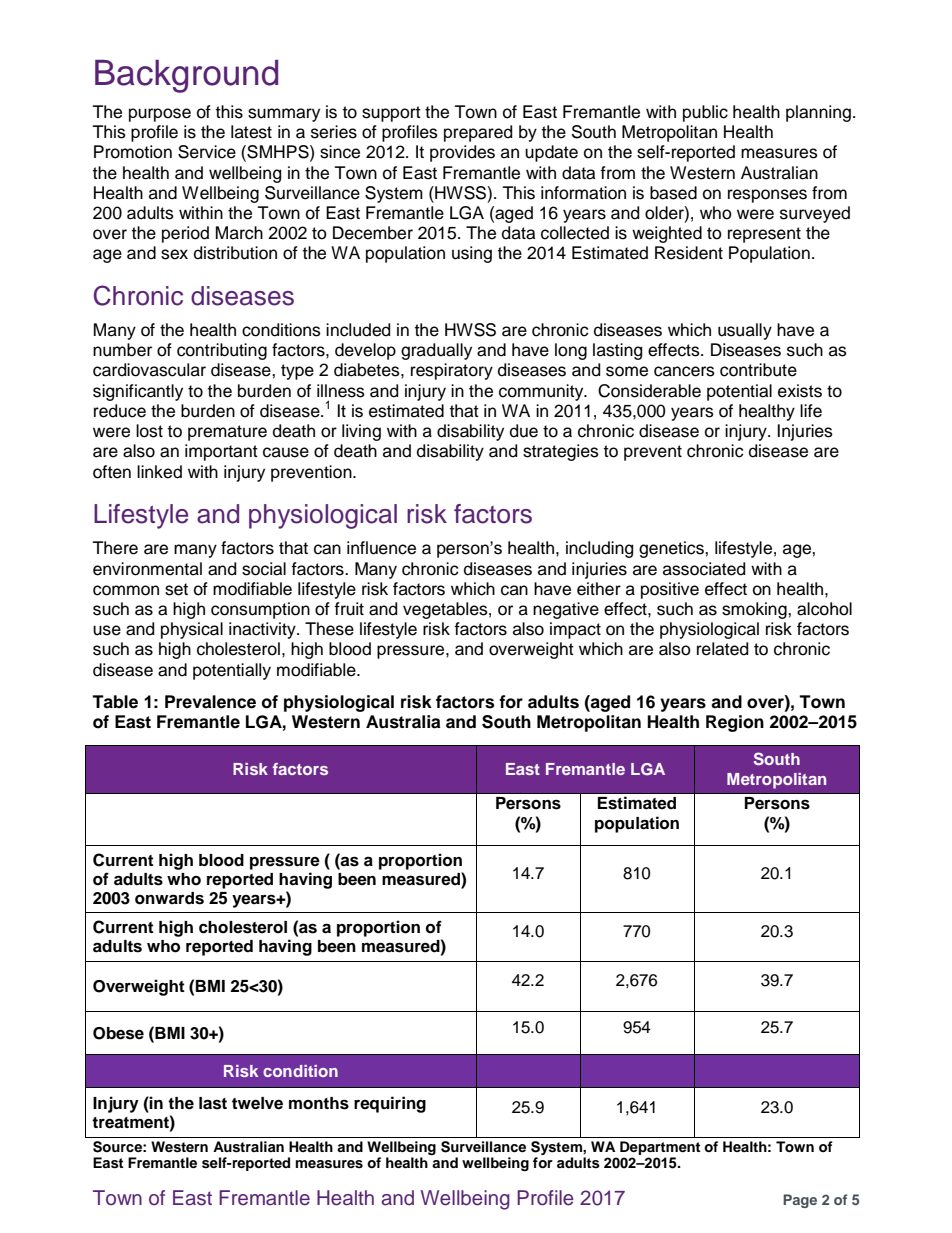  Describe the element at coordinates (192, 630) in the screenshot. I see `physical` at that location.
